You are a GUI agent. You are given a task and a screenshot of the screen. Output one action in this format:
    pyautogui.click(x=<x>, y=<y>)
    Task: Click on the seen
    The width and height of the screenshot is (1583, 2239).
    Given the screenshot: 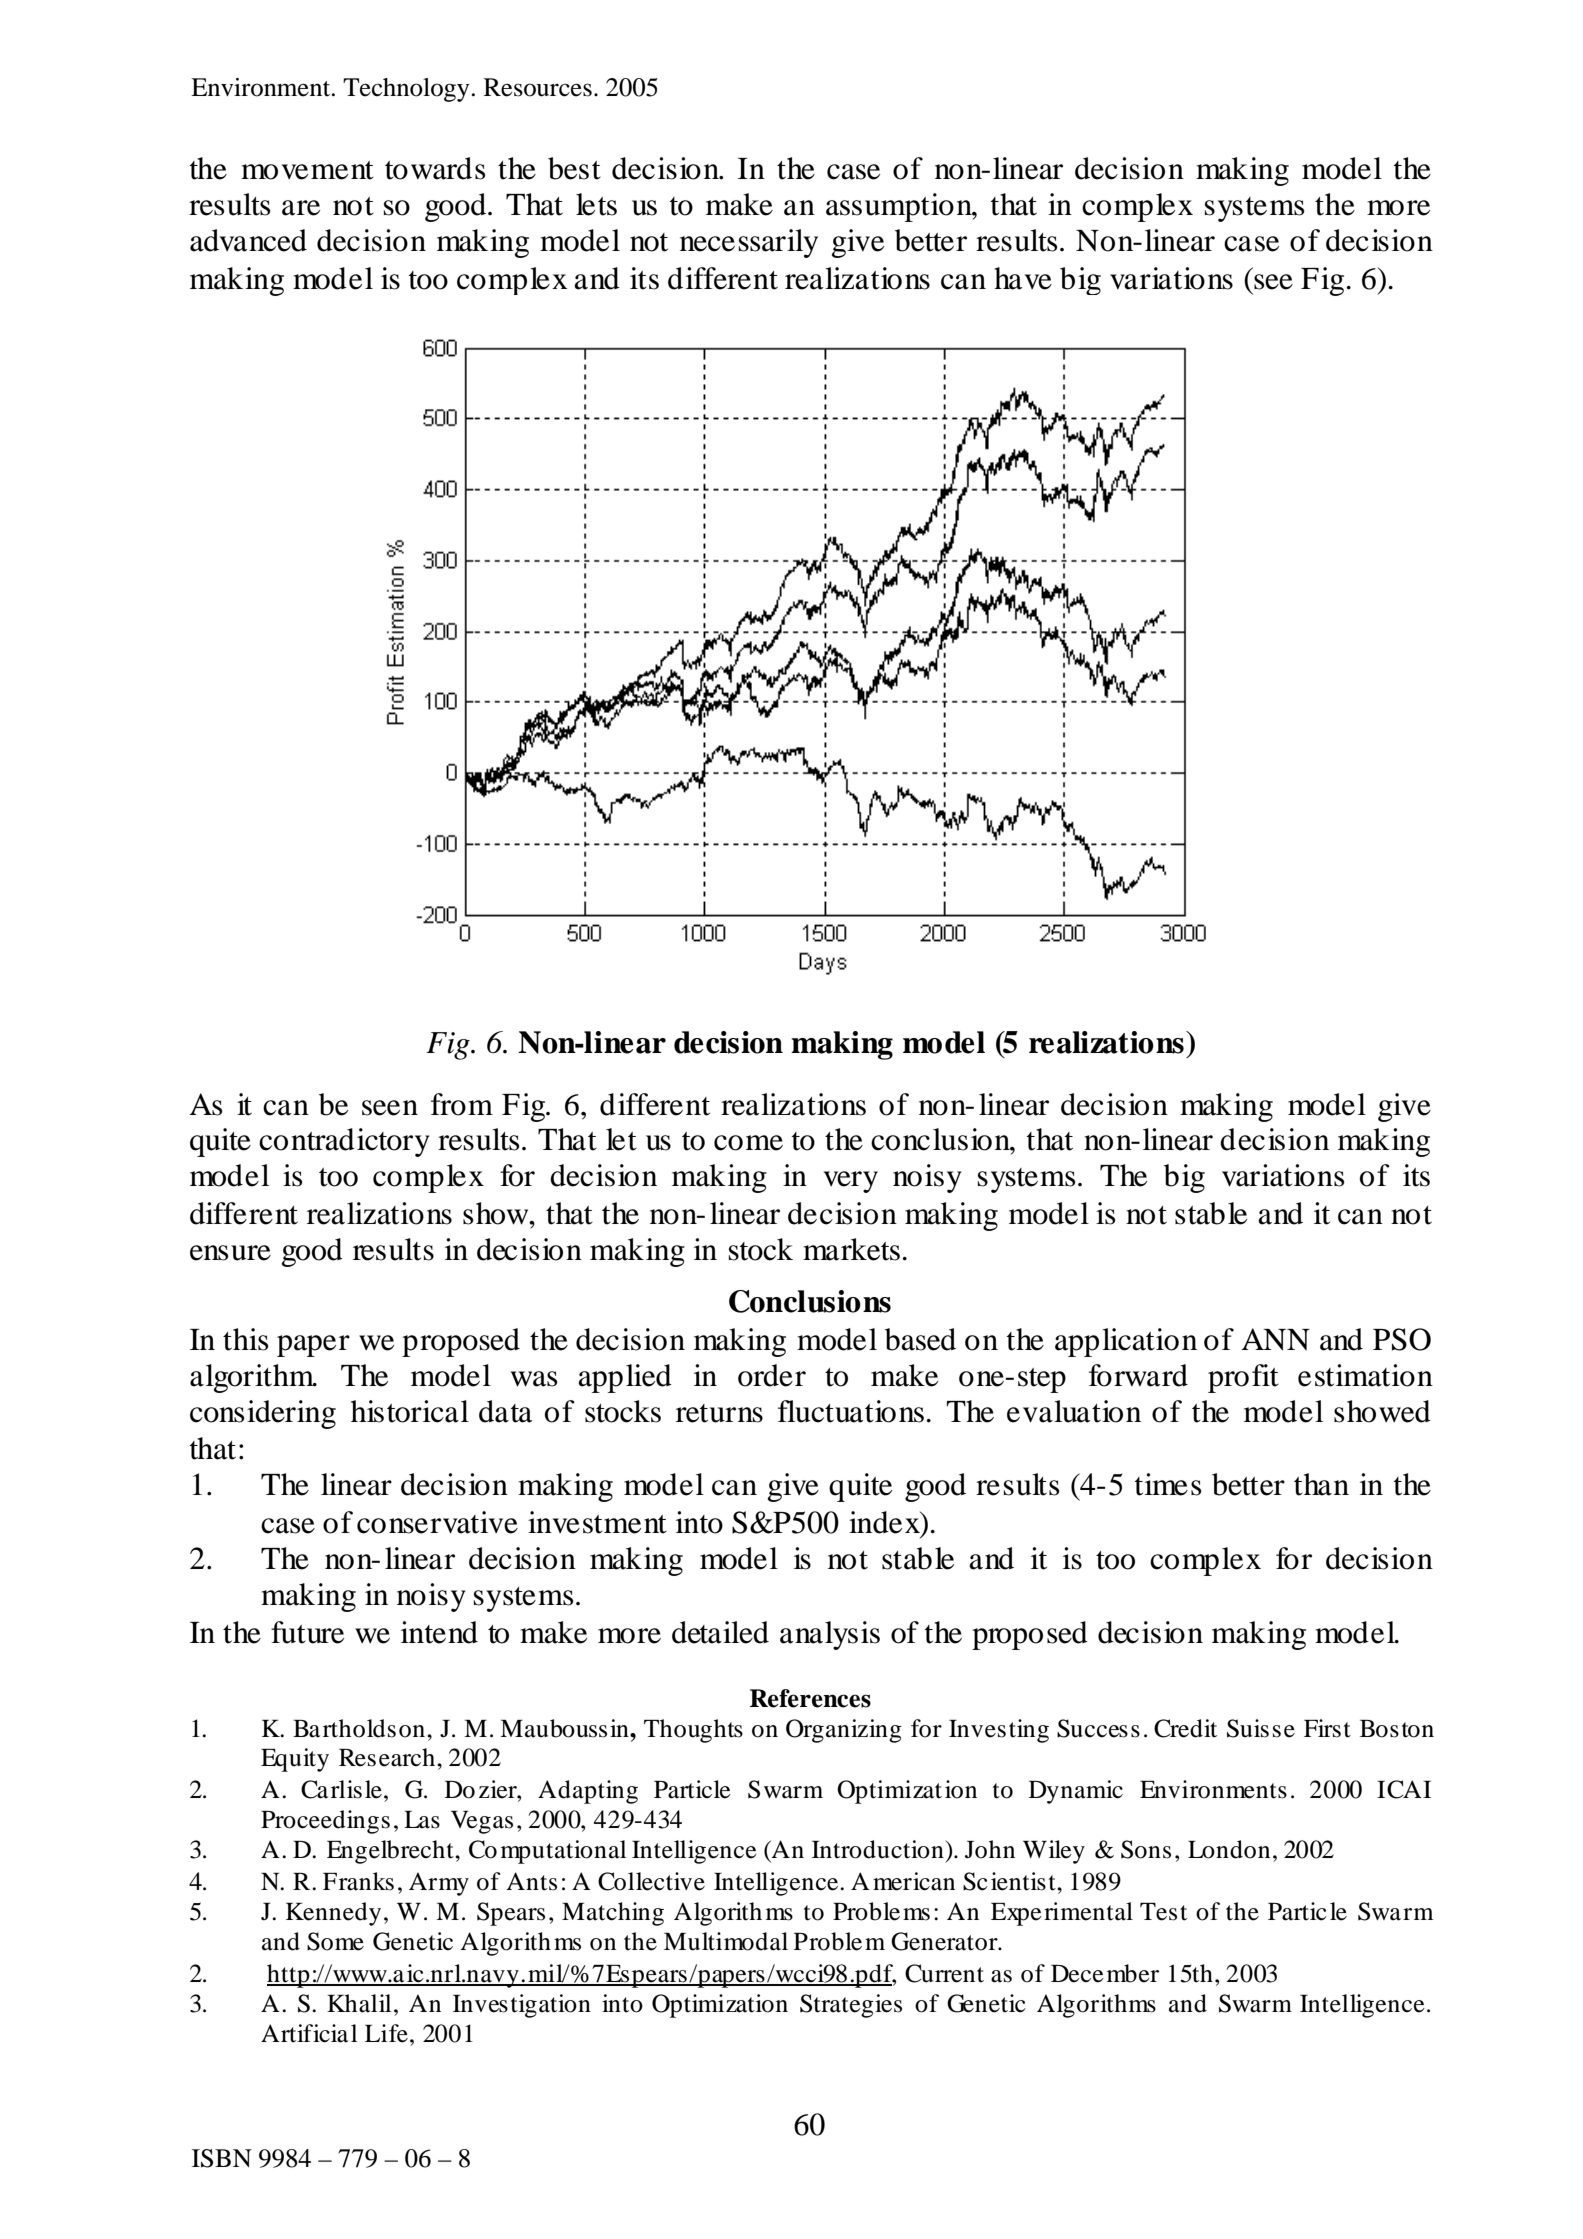 What is the action you would take?
    pyautogui.click(x=390, y=1108)
